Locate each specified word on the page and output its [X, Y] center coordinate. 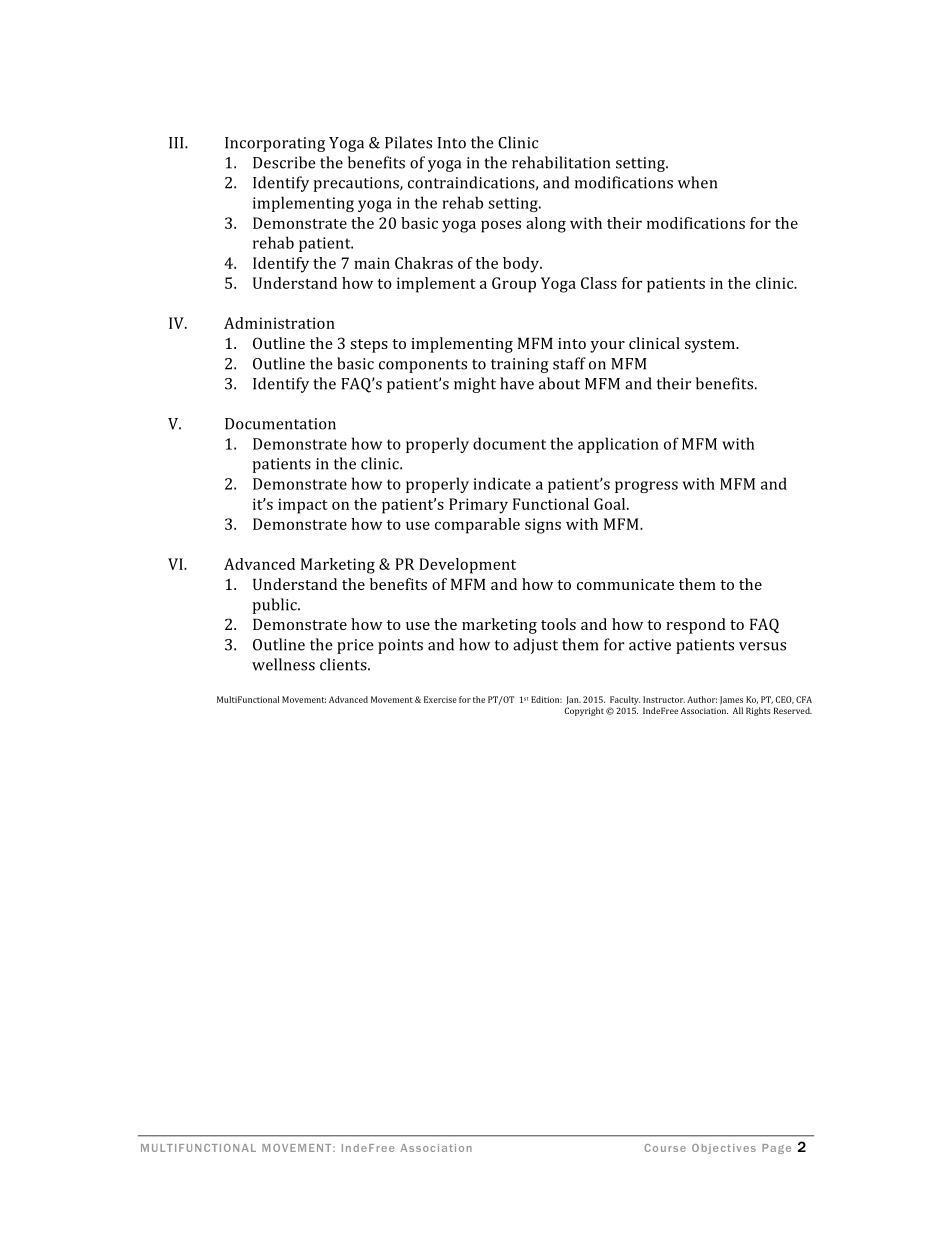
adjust [535, 646]
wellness [283, 664]
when [697, 182]
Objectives [724, 1149]
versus [762, 646]
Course [665, 1148]
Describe [284, 162]
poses [501, 226]
